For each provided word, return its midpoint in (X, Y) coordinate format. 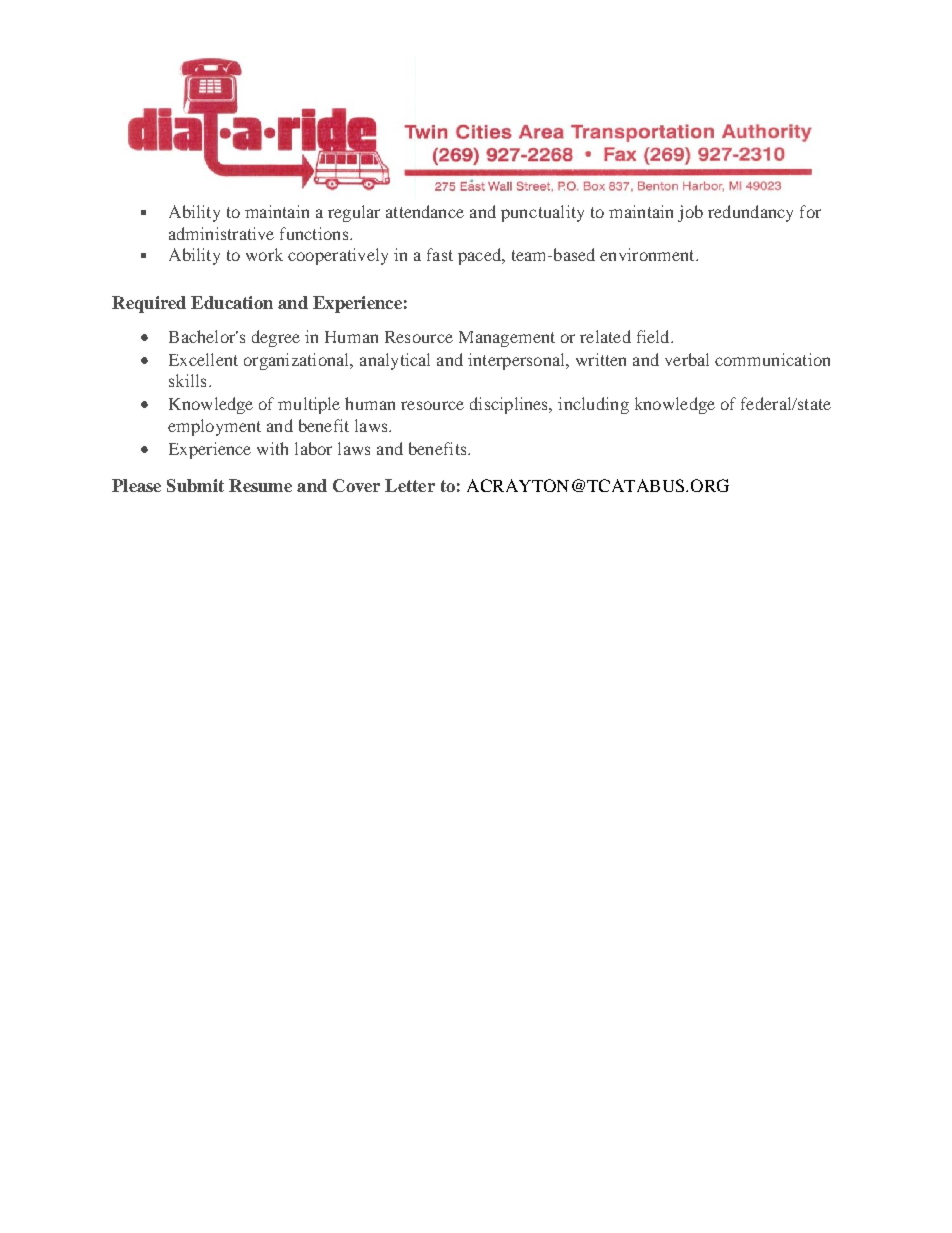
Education (232, 302)
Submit (195, 485)
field (654, 336)
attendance (425, 211)
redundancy (750, 213)
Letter (410, 485)
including (593, 405)
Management (507, 339)
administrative (221, 233)
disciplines (510, 405)
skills (187, 380)
